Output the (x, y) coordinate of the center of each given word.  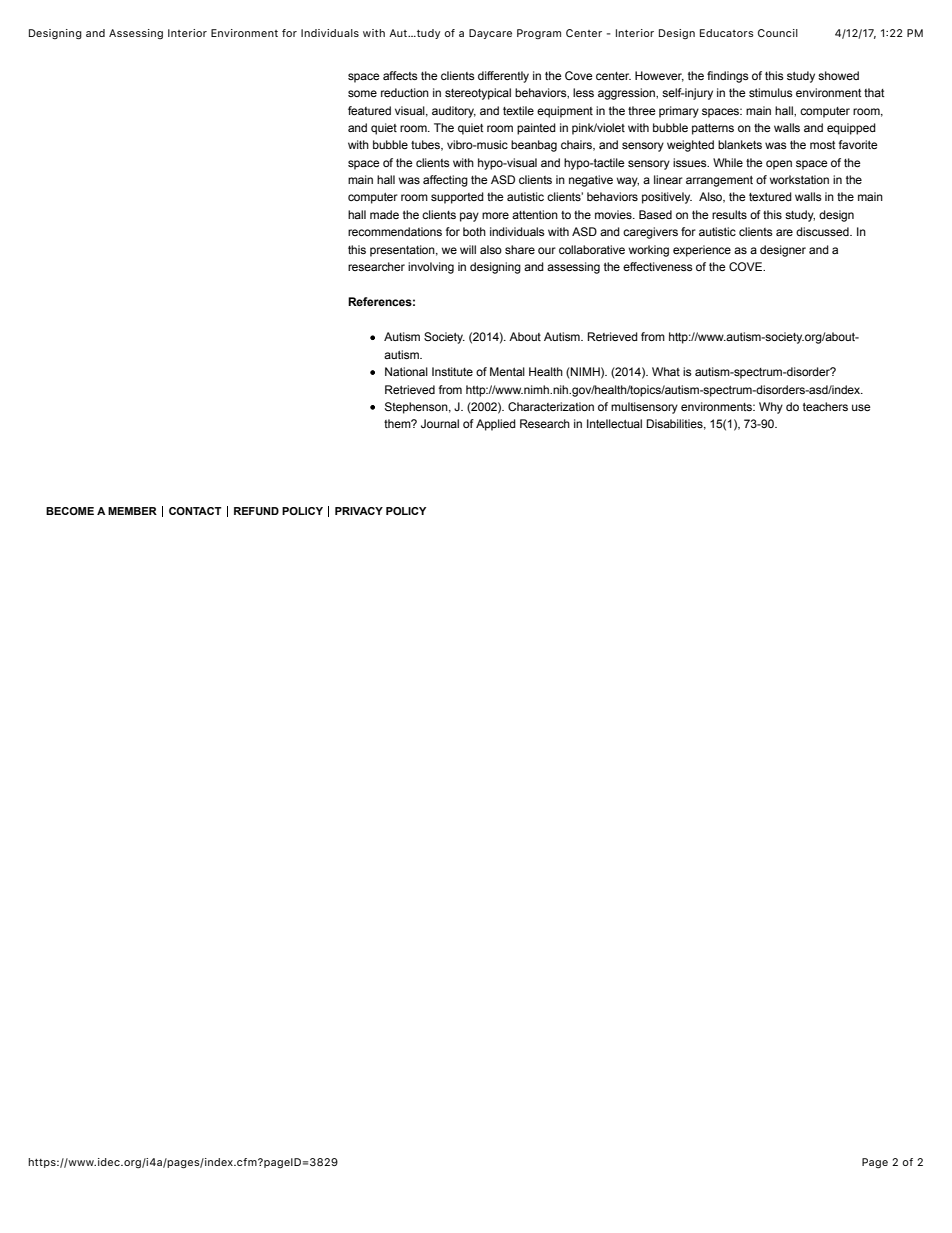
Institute (452, 371)
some (362, 93)
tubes (427, 145)
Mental (507, 371)
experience (702, 251)
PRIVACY (359, 511)
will (468, 249)
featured (369, 110)
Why (771, 408)
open (779, 165)
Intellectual (614, 423)
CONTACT (195, 511)
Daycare (490, 34)
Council (778, 33)
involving (431, 268)
